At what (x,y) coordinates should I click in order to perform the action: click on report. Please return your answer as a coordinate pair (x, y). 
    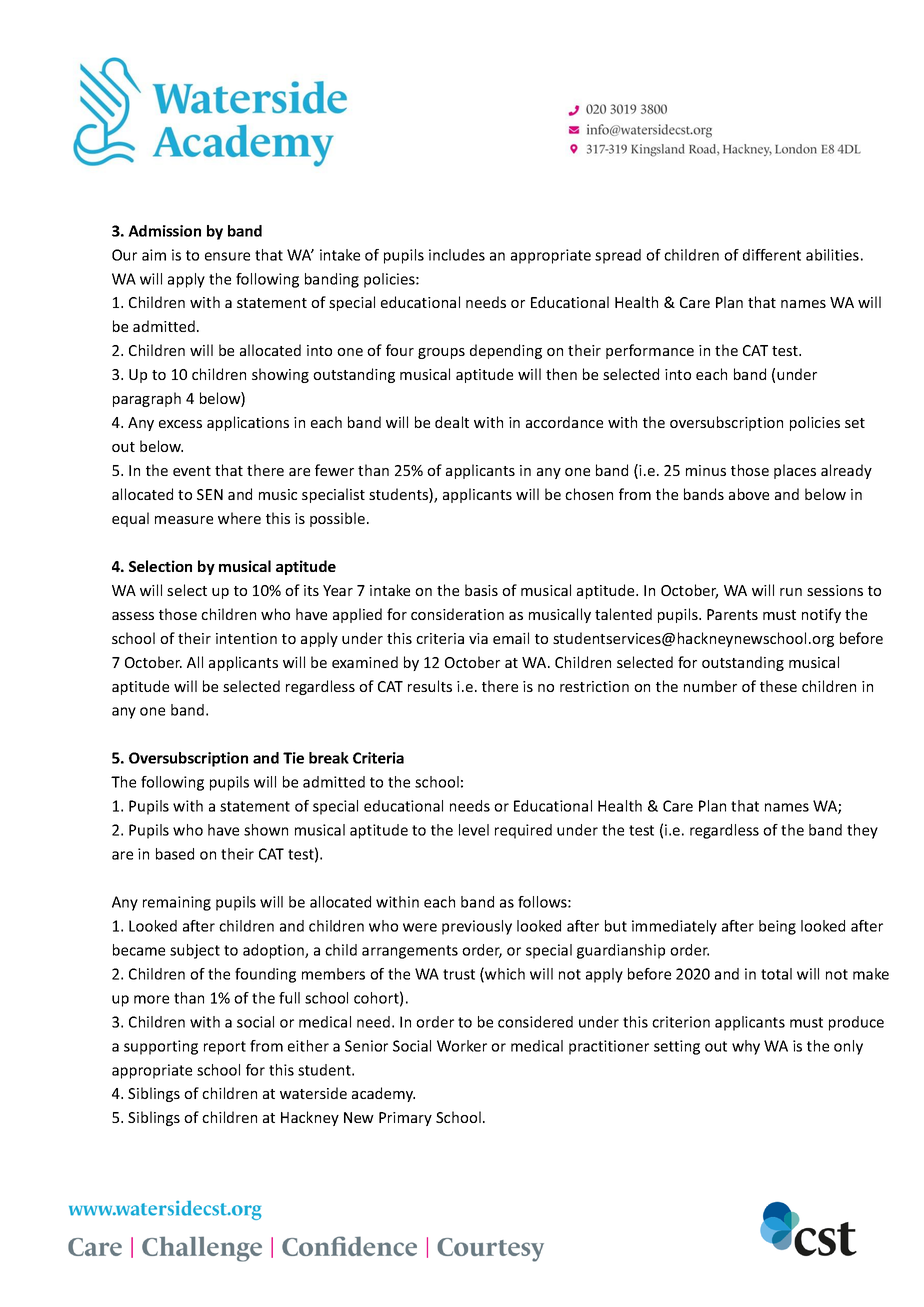
    Looking at the image, I should click on (225, 1048).
